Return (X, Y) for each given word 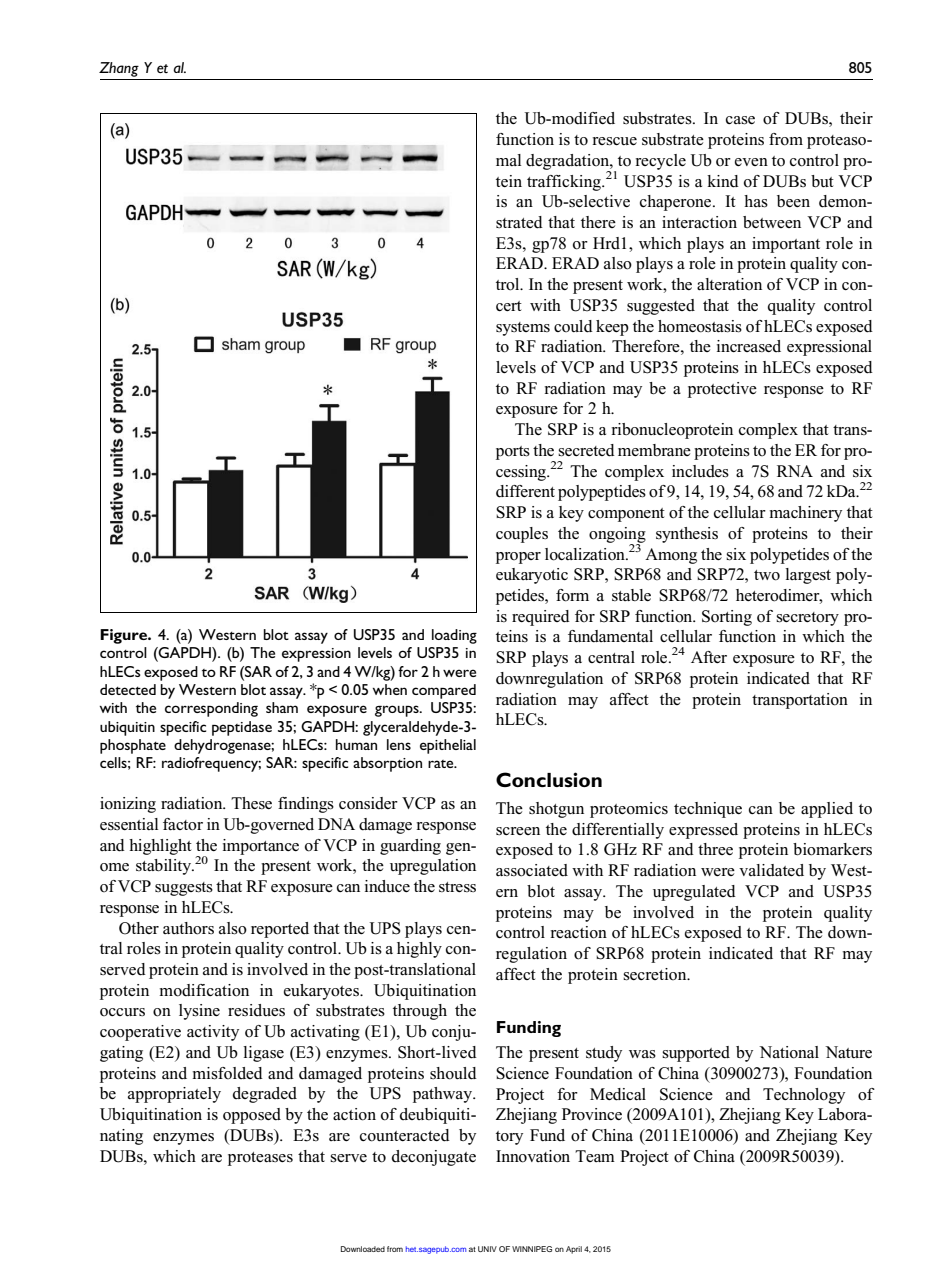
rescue (615, 141)
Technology (804, 1096)
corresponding (211, 709)
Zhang (119, 69)
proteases (260, 1159)
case (740, 120)
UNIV (487, 1249)
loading (454, 636)
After (709, 657)
